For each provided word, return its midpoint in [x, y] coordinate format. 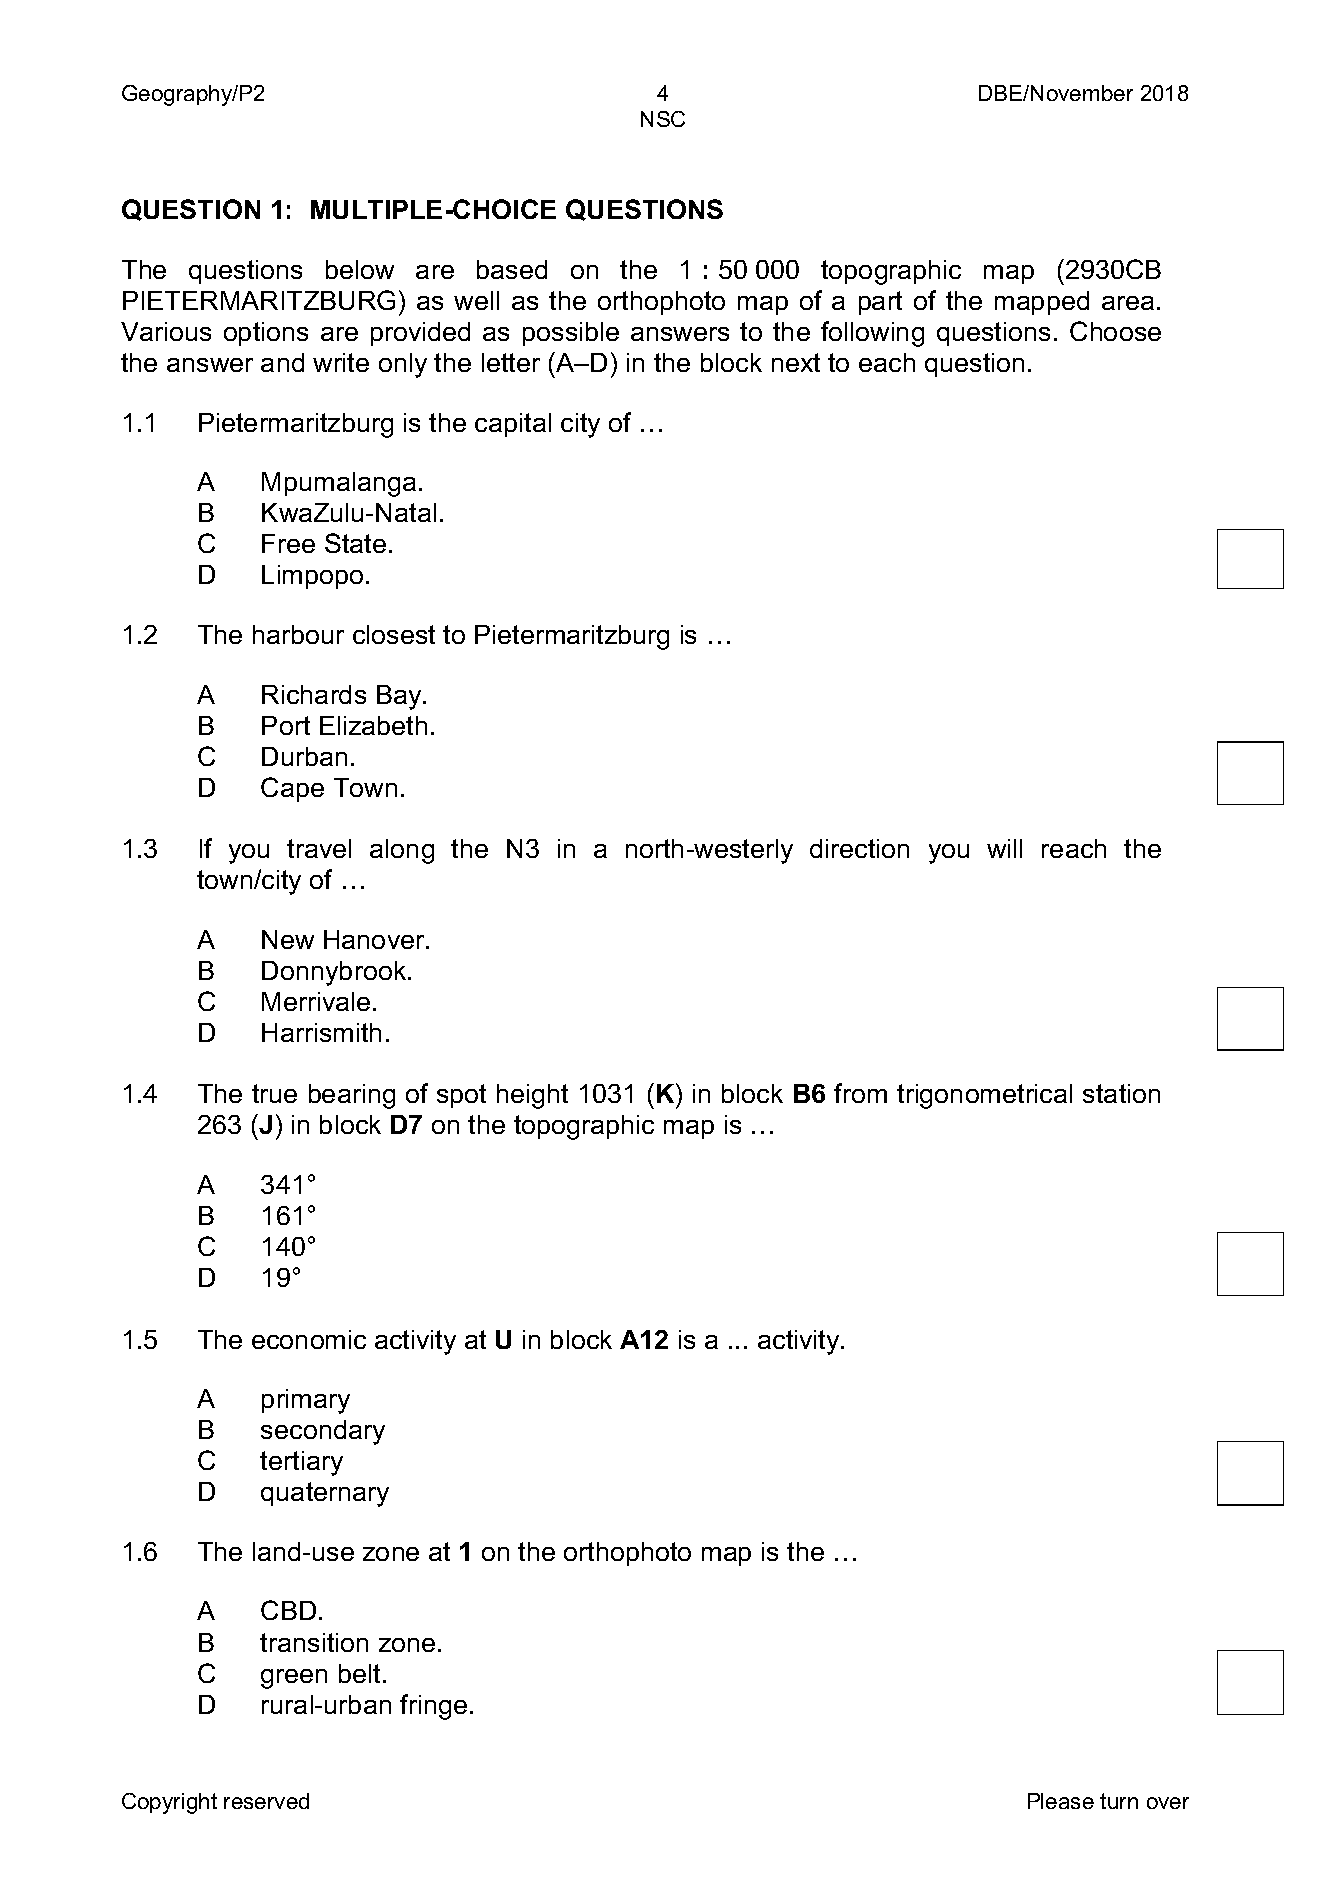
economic [309, 1339]
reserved [266, 1801]
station [1121, 1093]
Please [1061, 1801]
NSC [663, 119]
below [360, 269]
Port [286, 725]
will [1004, 848]
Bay [400, 697]
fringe [433, 1707]
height [532, 1096]
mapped [1042, 303]
